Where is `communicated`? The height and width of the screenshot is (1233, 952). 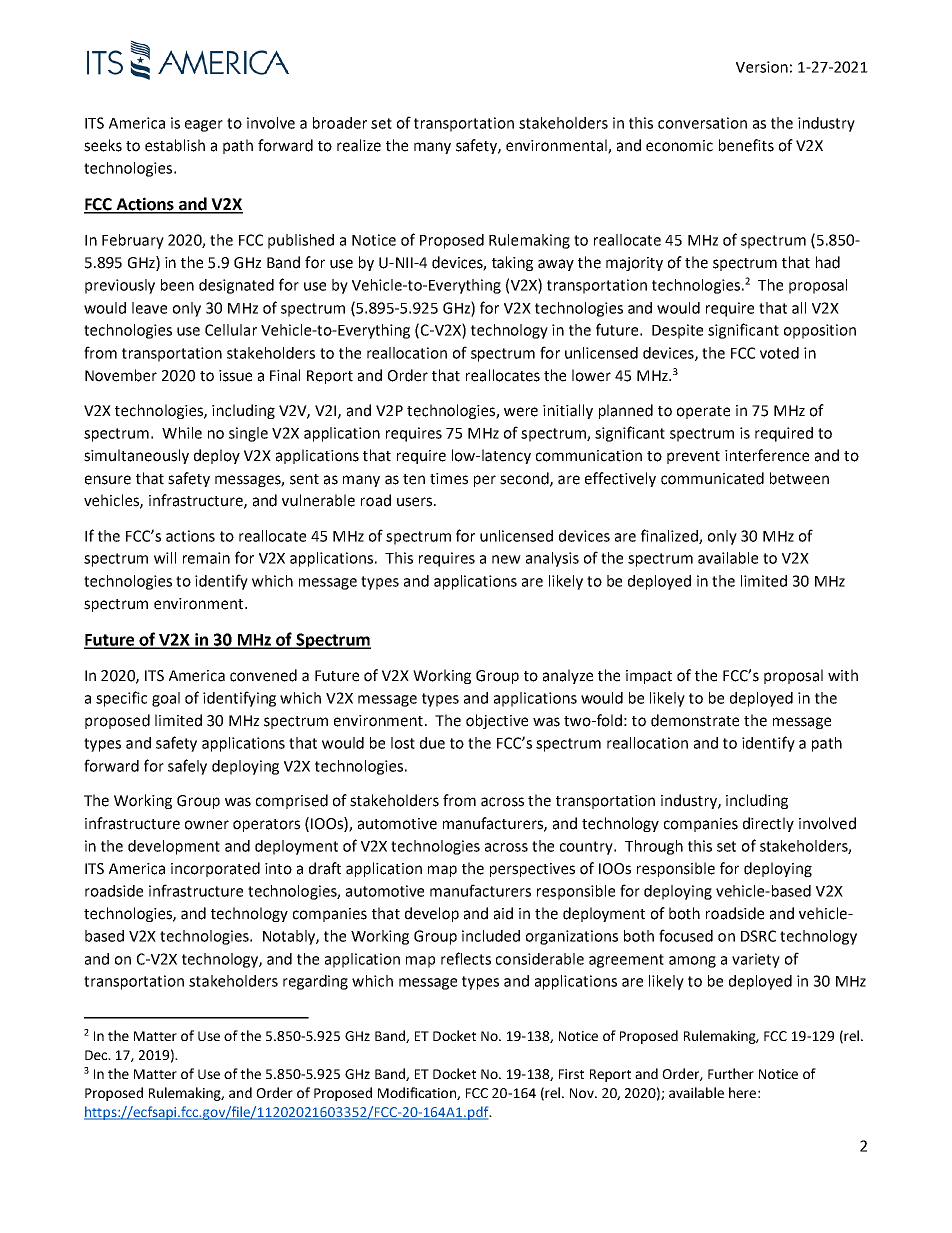 communicated is located at coordinates (712, 478).
